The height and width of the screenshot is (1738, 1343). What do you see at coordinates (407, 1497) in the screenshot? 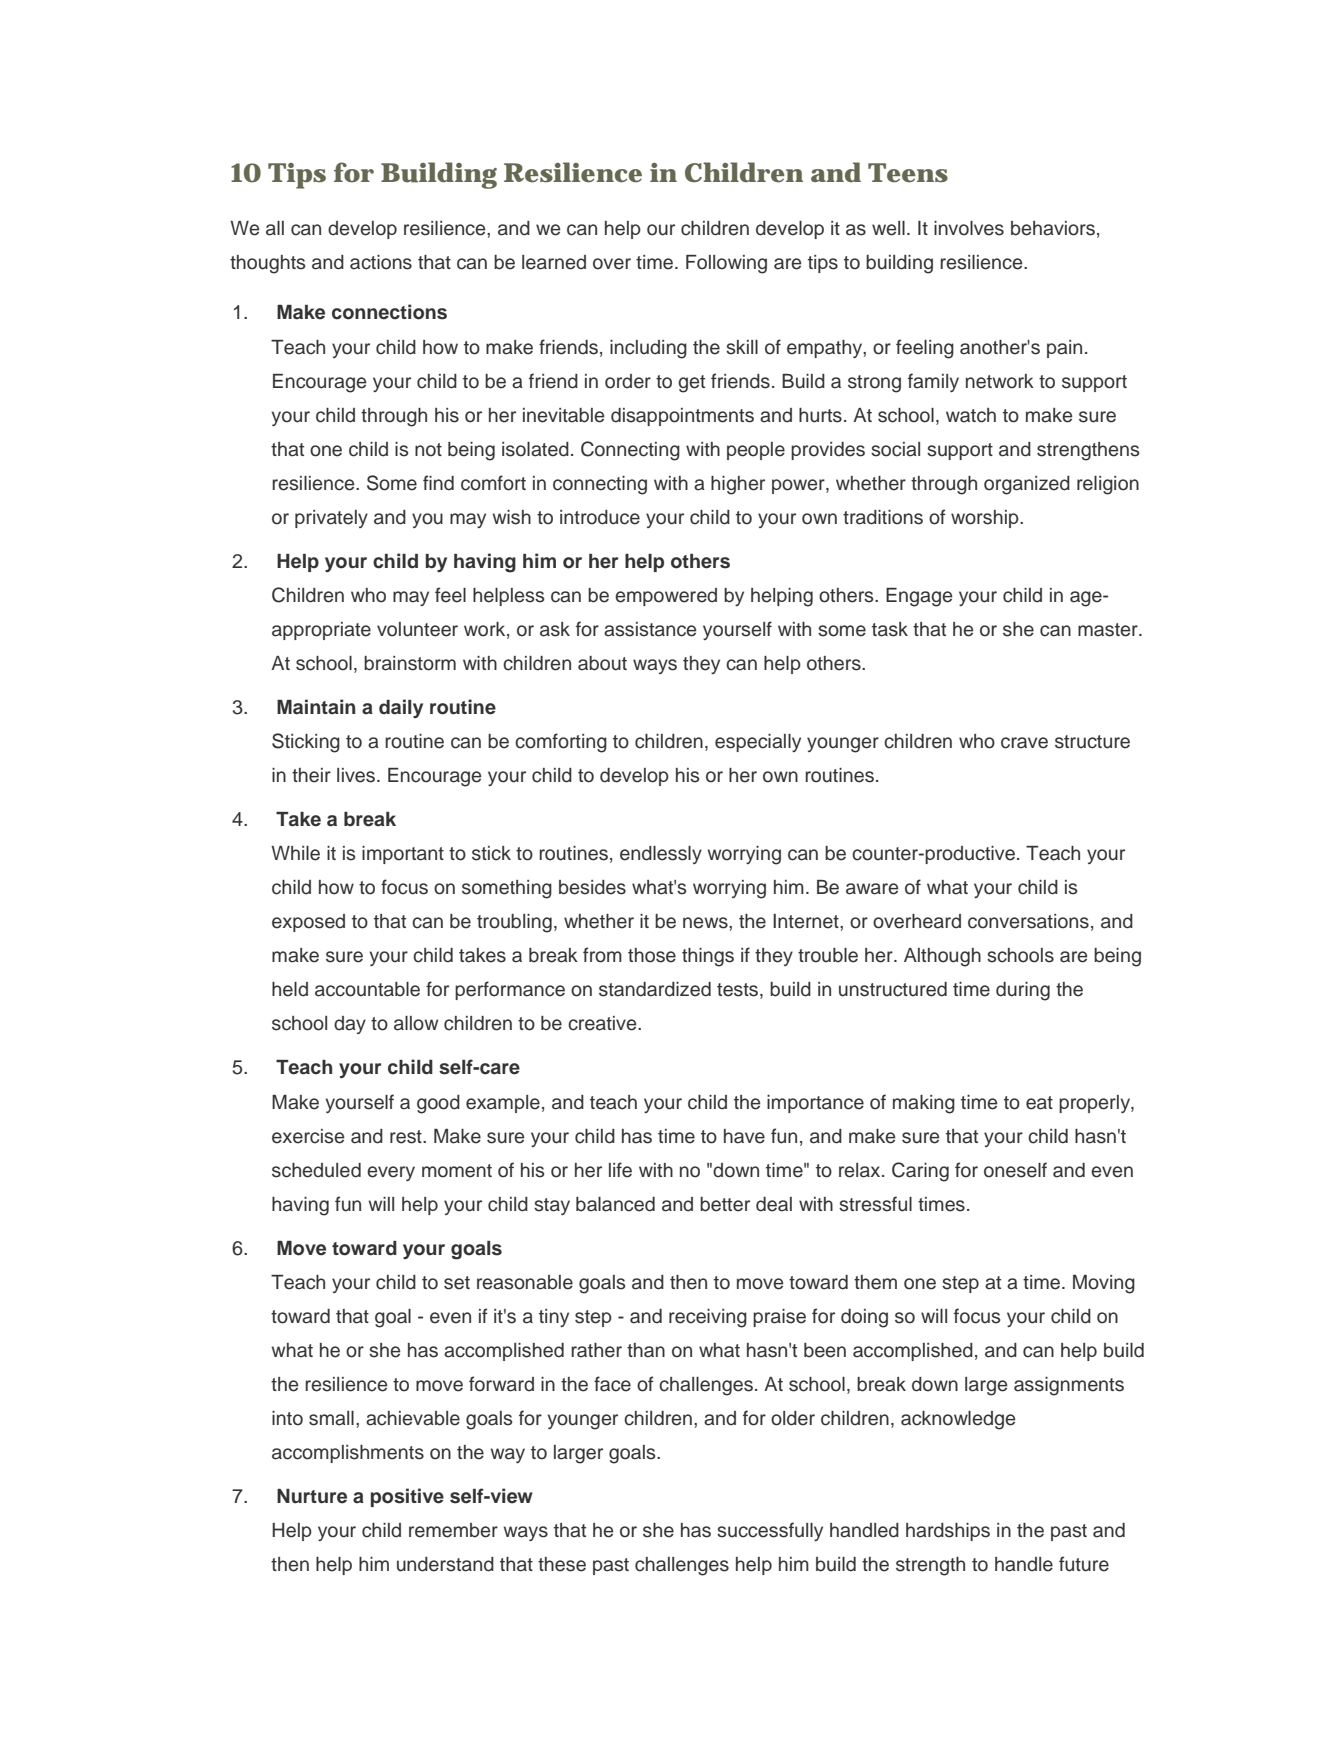
I see `positive` at bounding box center [407, 1497].
